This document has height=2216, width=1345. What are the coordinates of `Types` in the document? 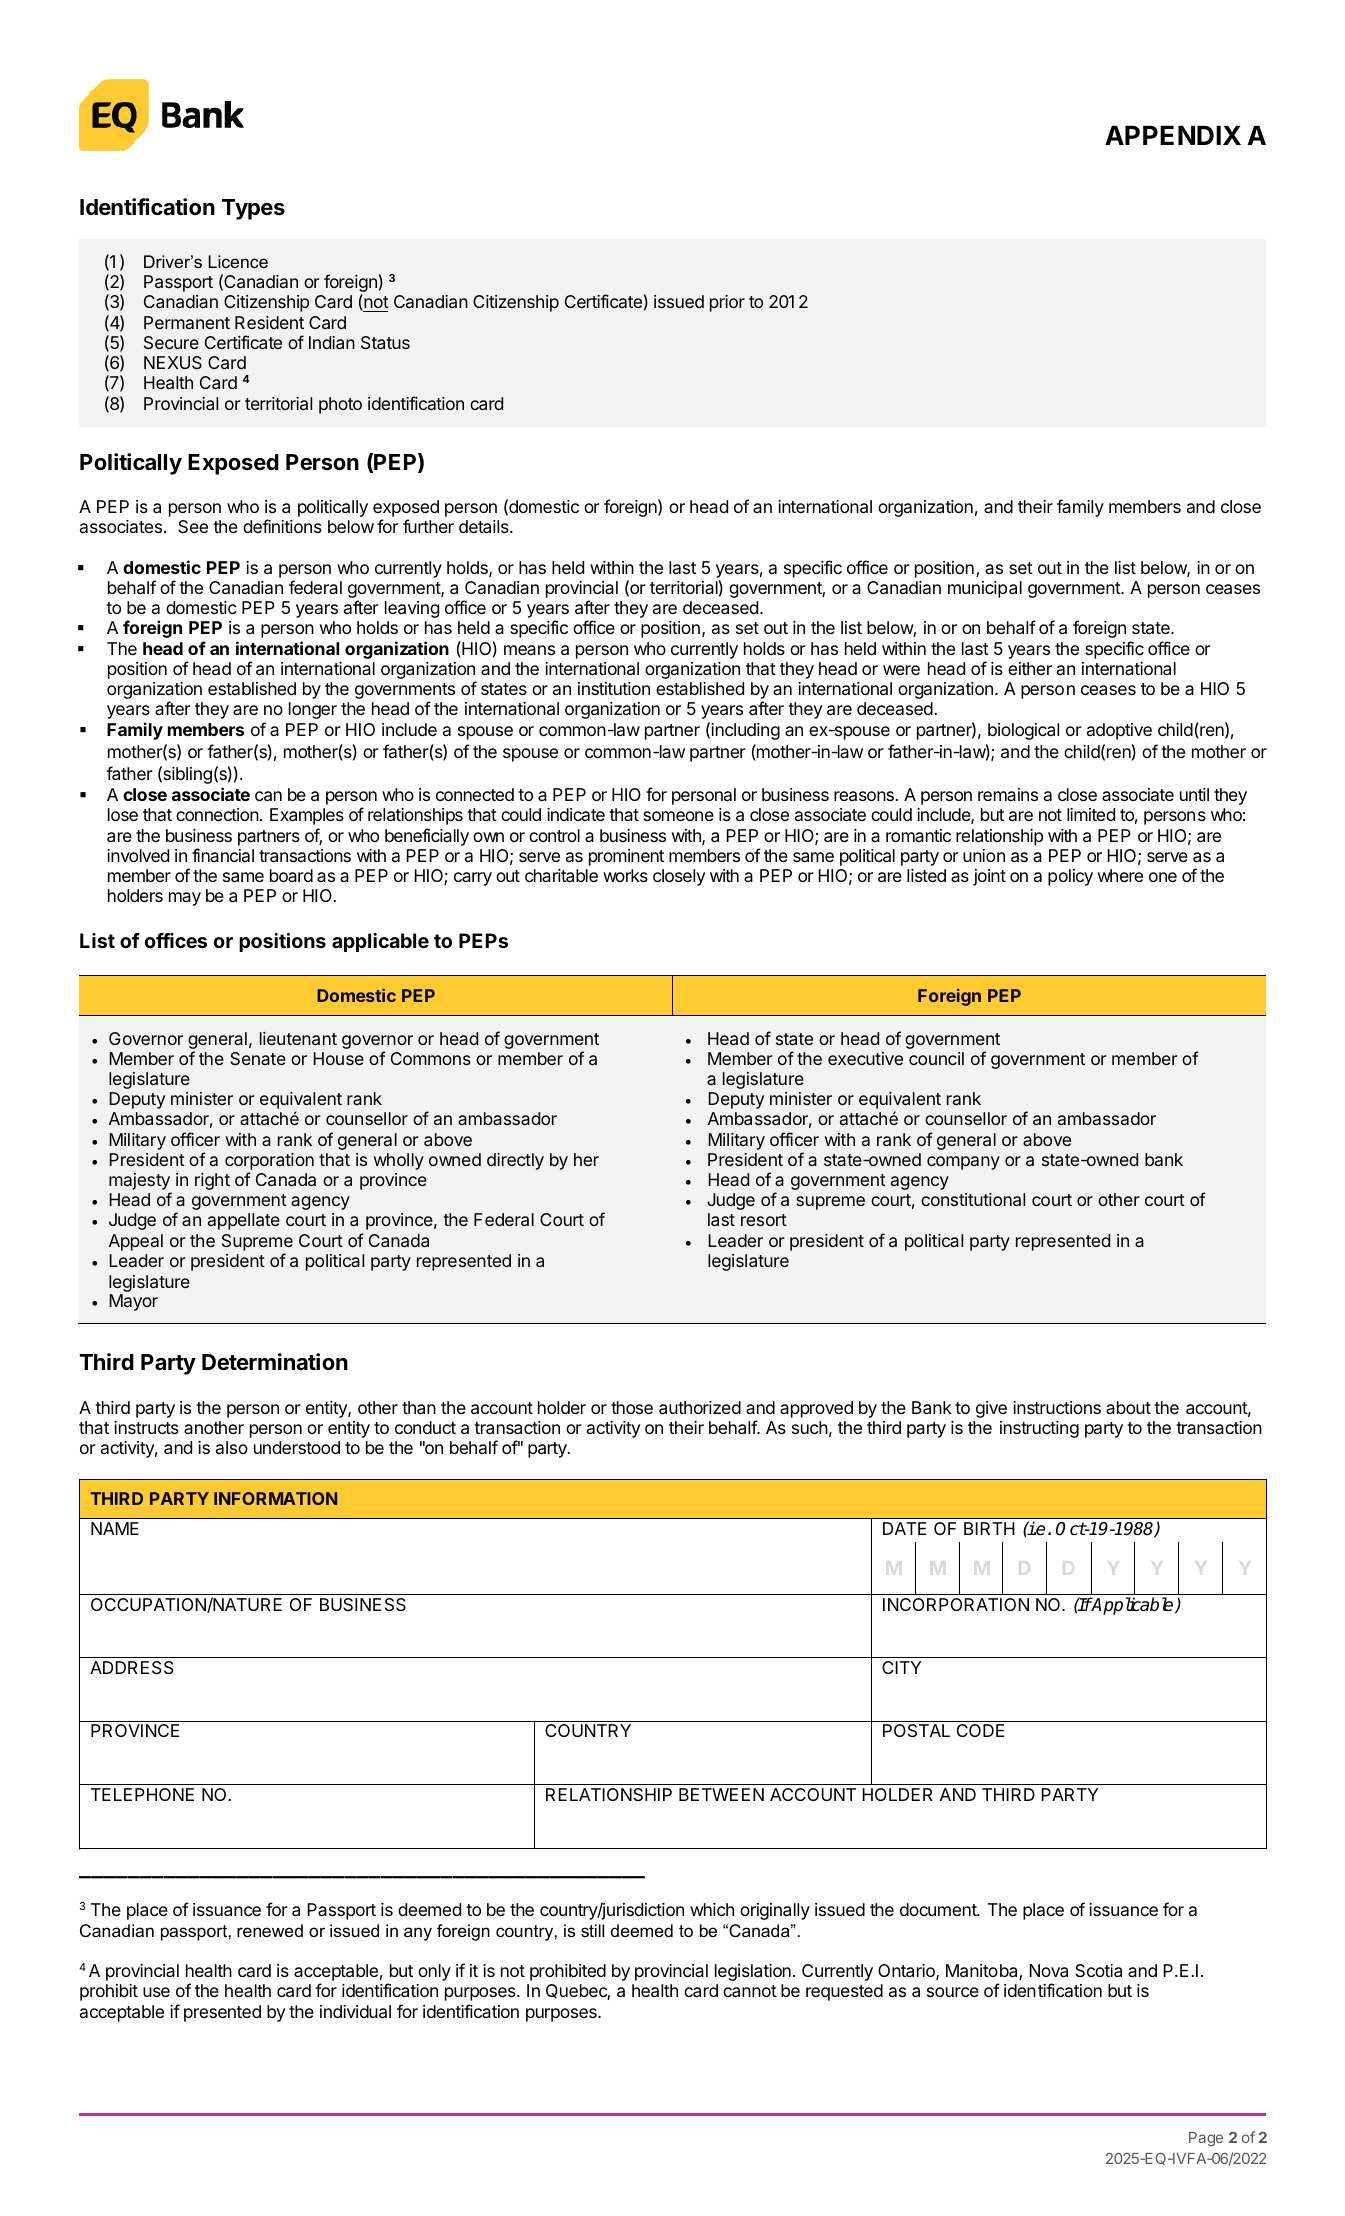 It's located at (253, 209).
